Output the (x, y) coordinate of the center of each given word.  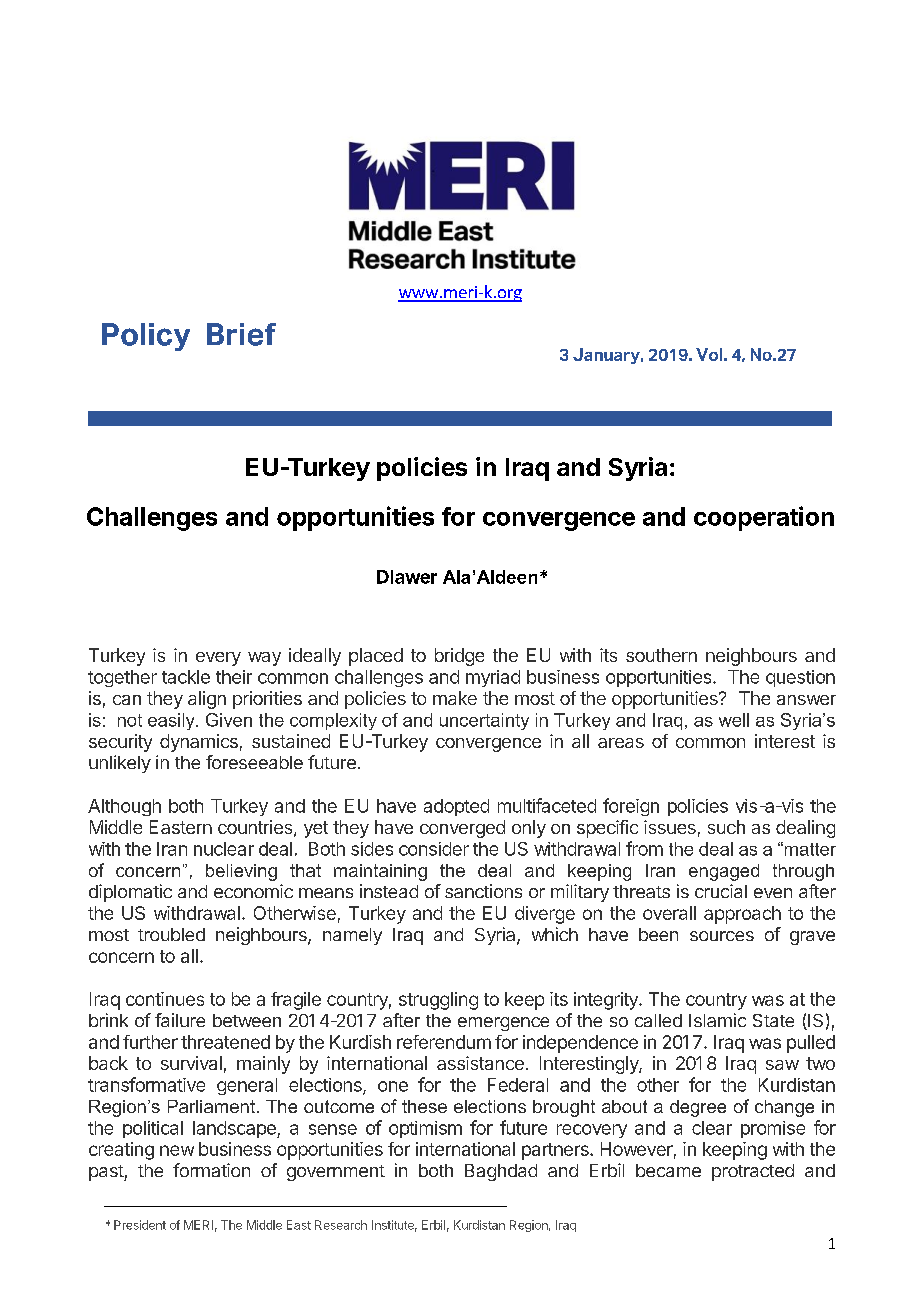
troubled (171, 934)
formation (211, 1170)
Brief (241, 334)
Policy (146, 337)
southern (661, 655)
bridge (459, 657)
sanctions (483, 891)
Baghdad (501, 1172)
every (218, 659)
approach (742, 915)
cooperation (764, 518)
